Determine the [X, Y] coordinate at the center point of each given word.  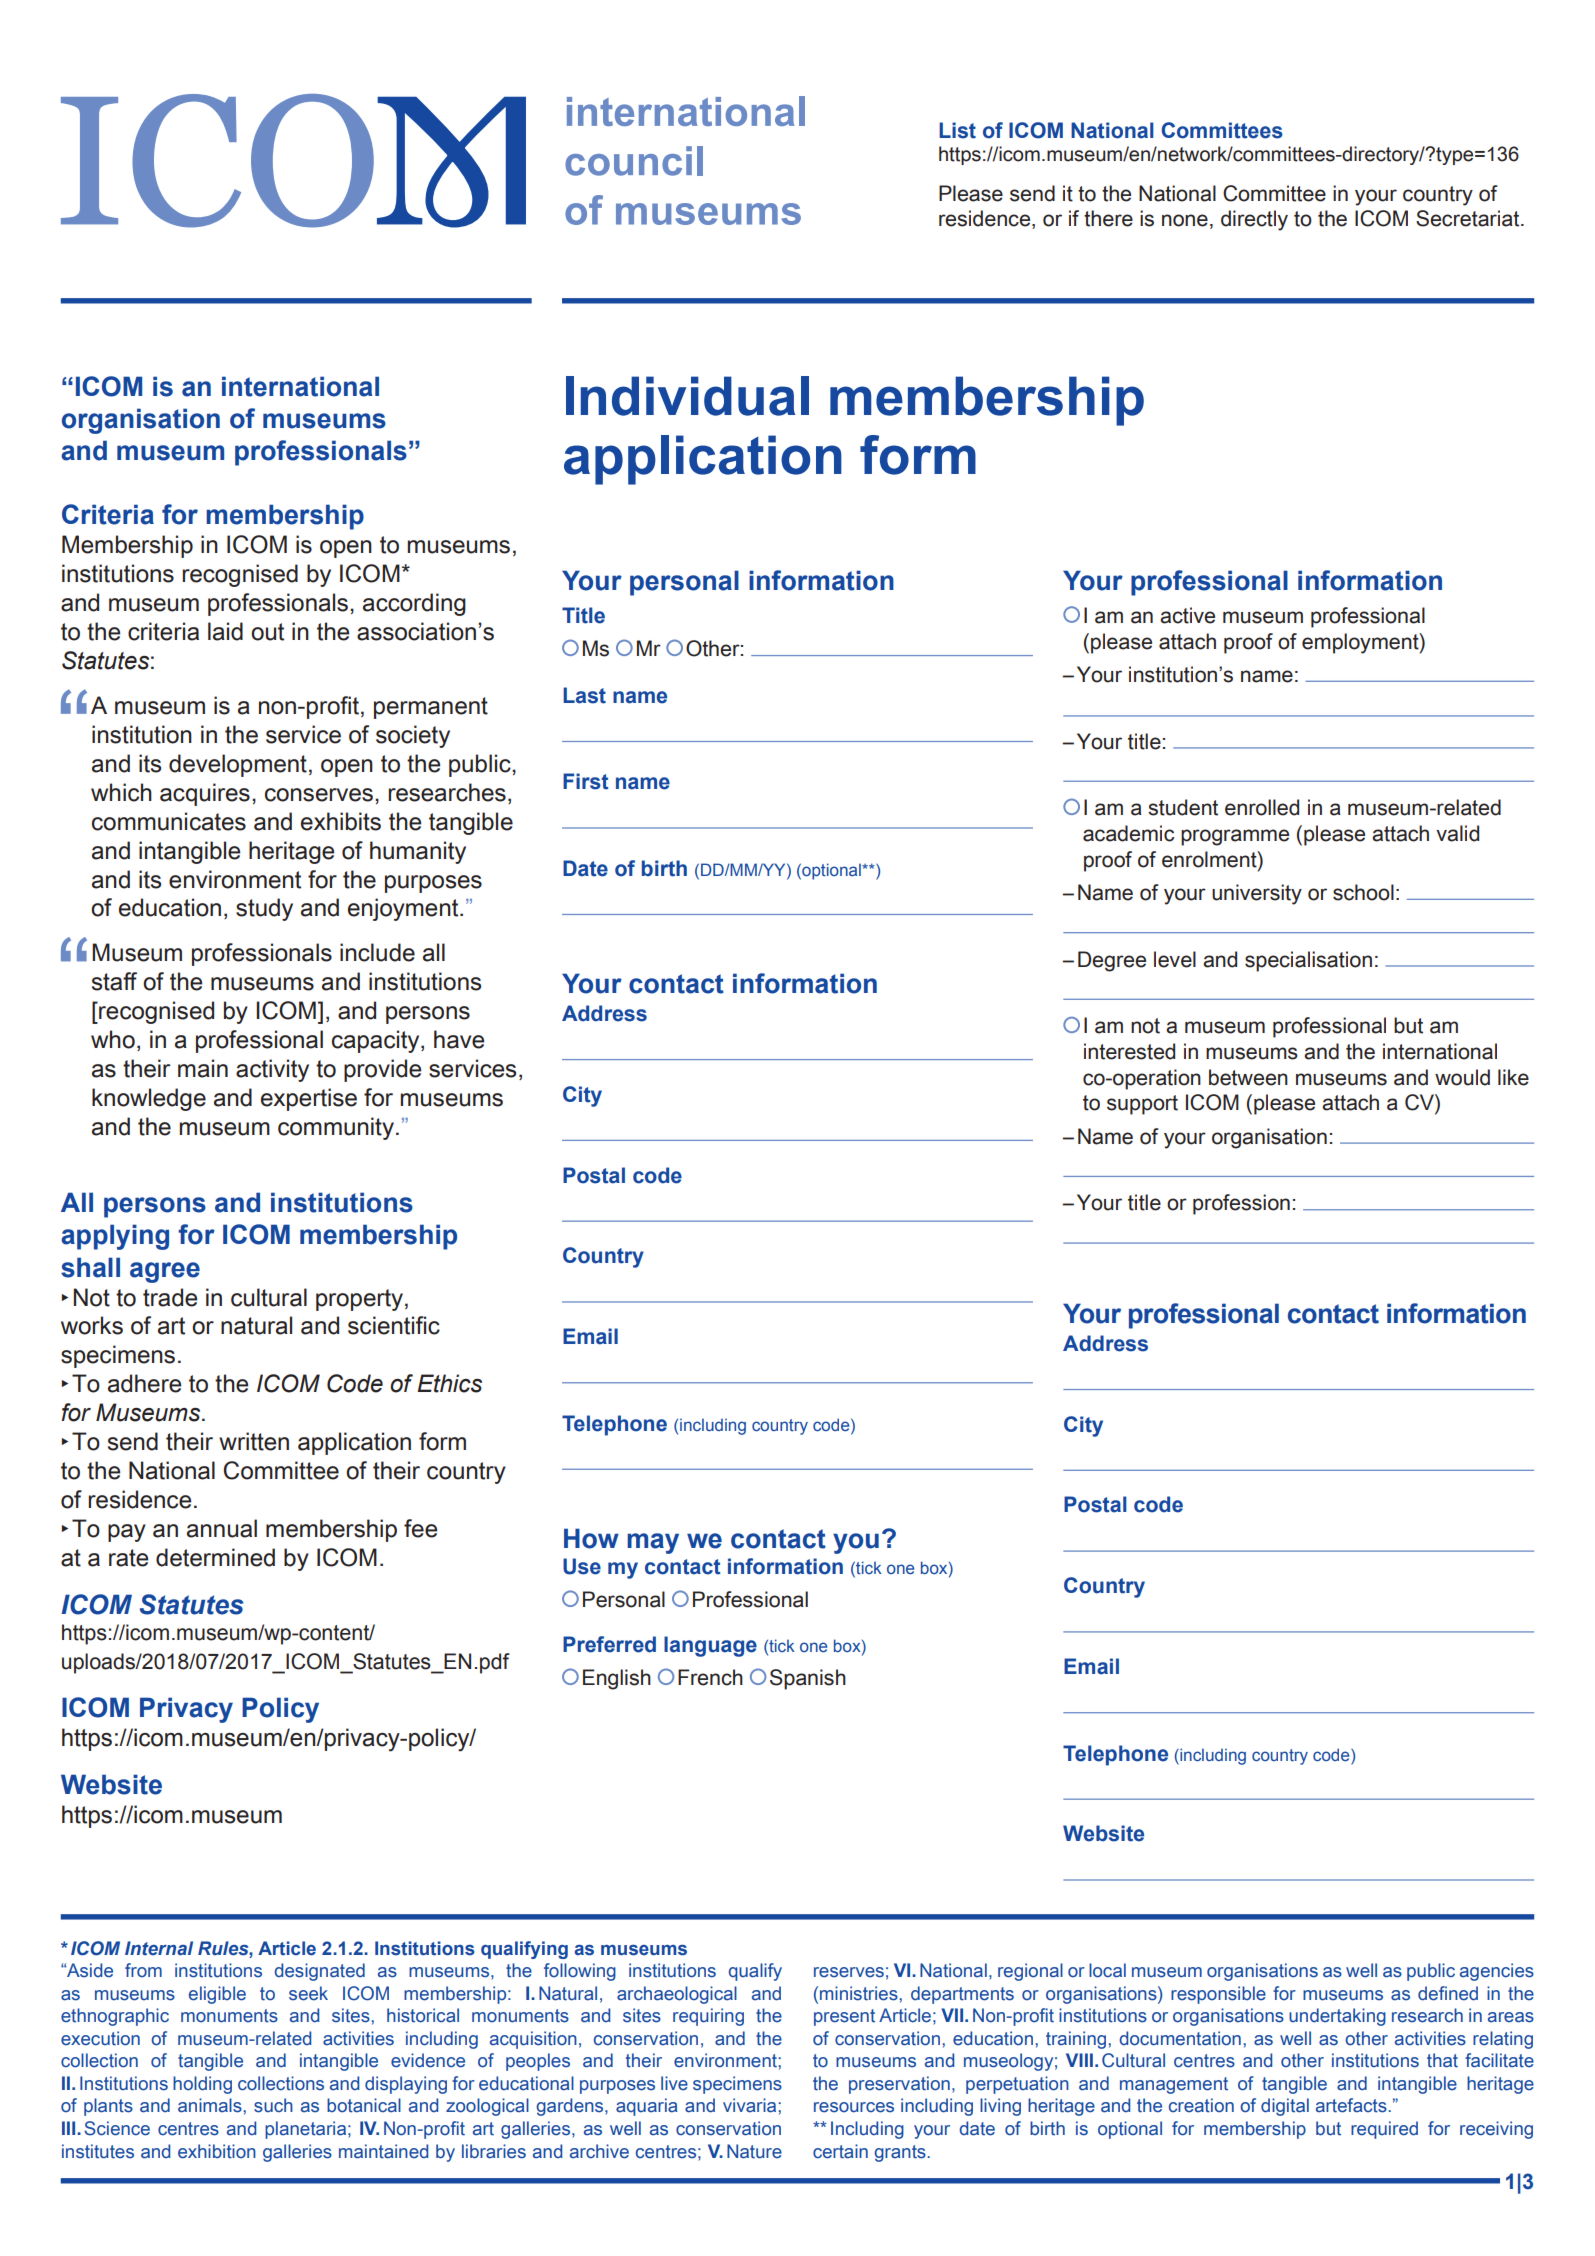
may [653, 1543]
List [957, 130]
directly [1254, 220]
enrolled [1262, 807]
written [254, 1441]
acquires [205, 794]
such [273, 2105]
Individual [687, 396]
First [586, 781]
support [1142, 1105]
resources [854, 2107]
